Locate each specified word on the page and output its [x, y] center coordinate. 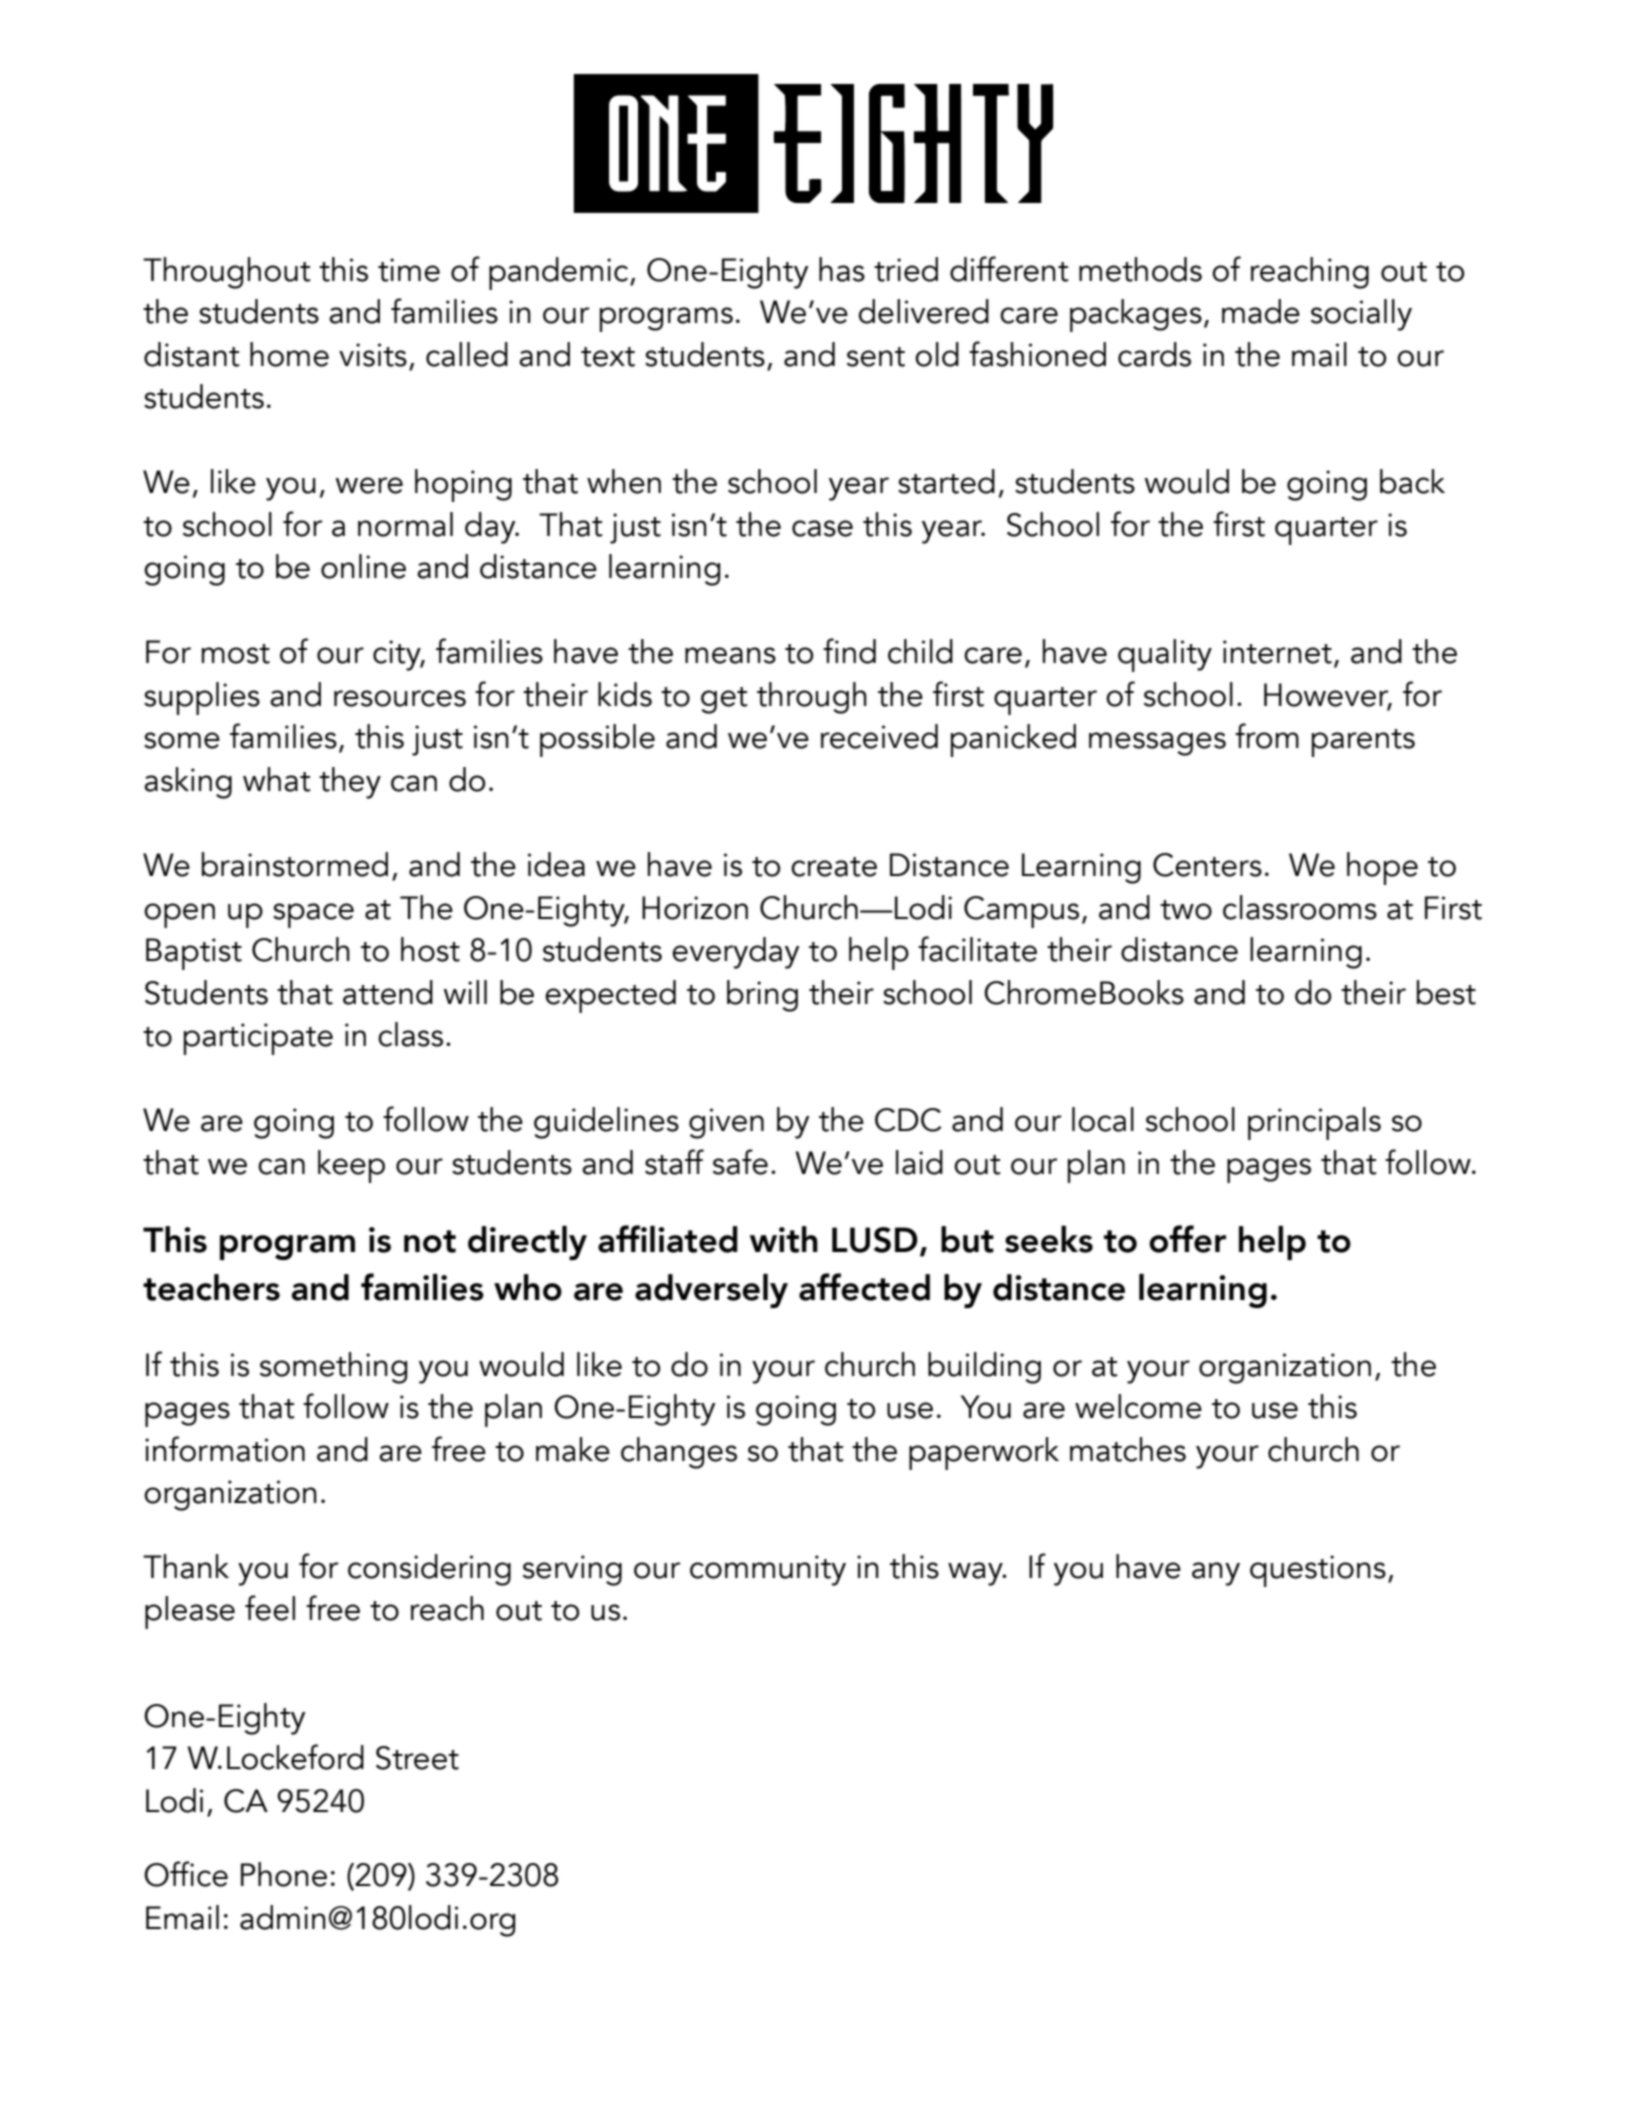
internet [1277, 652]
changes [679, 1453]
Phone [284, 1874]
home [289, 354]
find [849, 651]
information [225, 1449]
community [768, 1570]
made [1261, 311]
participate [258, 1039]
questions [1318, 1571]
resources [400, 698]
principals [1314, 1123]
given [726, 1123]
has [842, 269]
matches [1128, 1449]
